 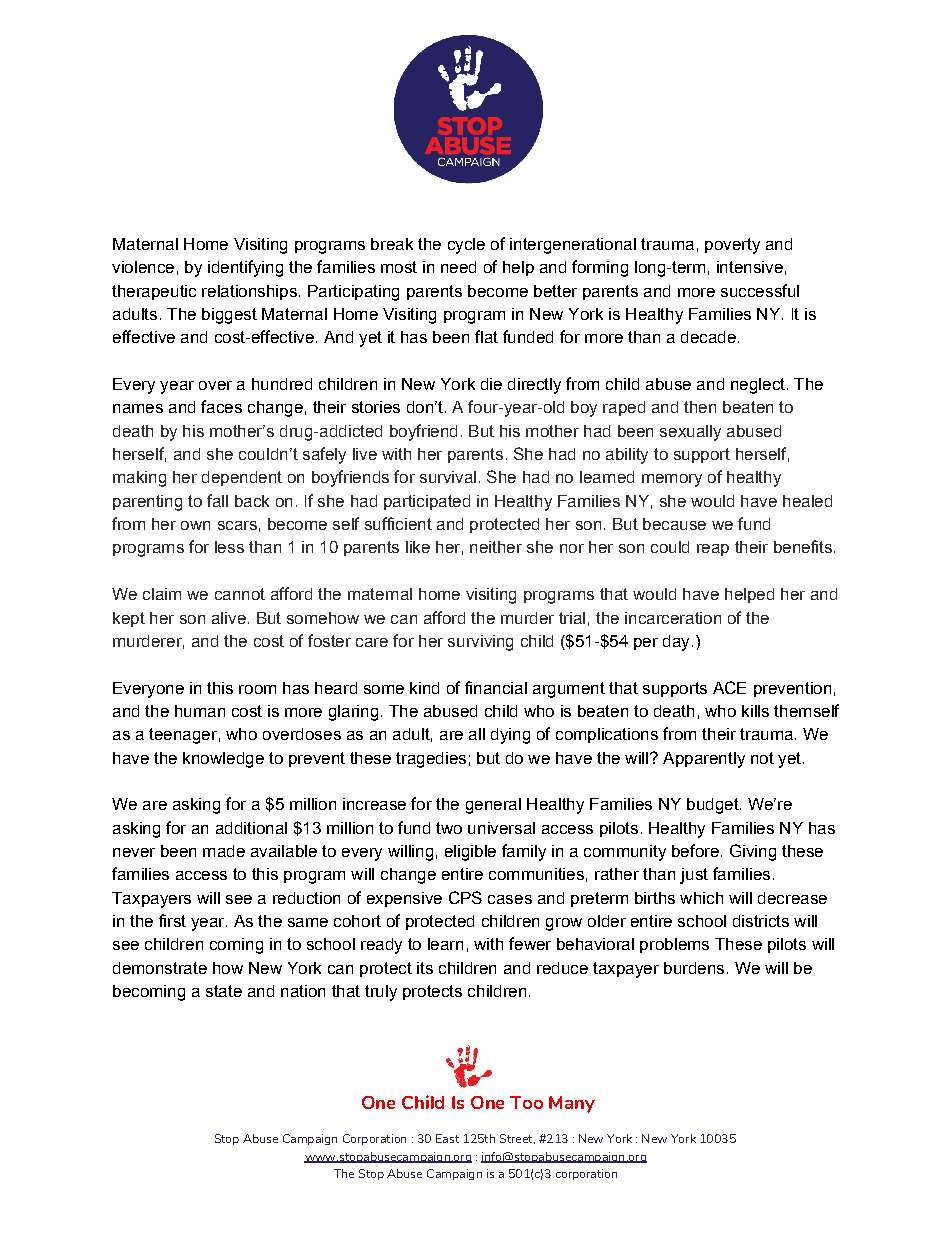 I want to click on CPS, so click(x=465, y=897).
